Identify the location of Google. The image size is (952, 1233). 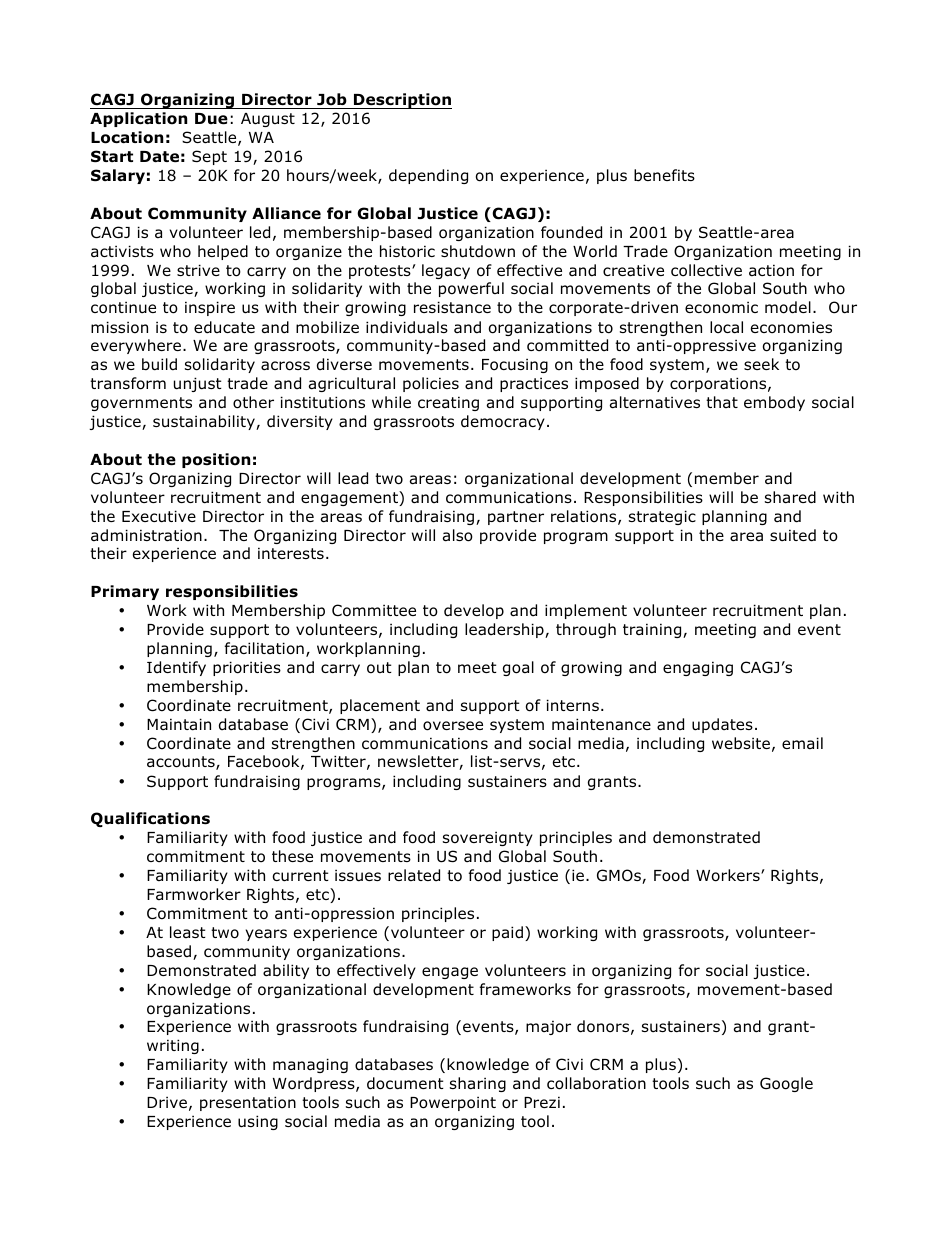
(786, 1084).
